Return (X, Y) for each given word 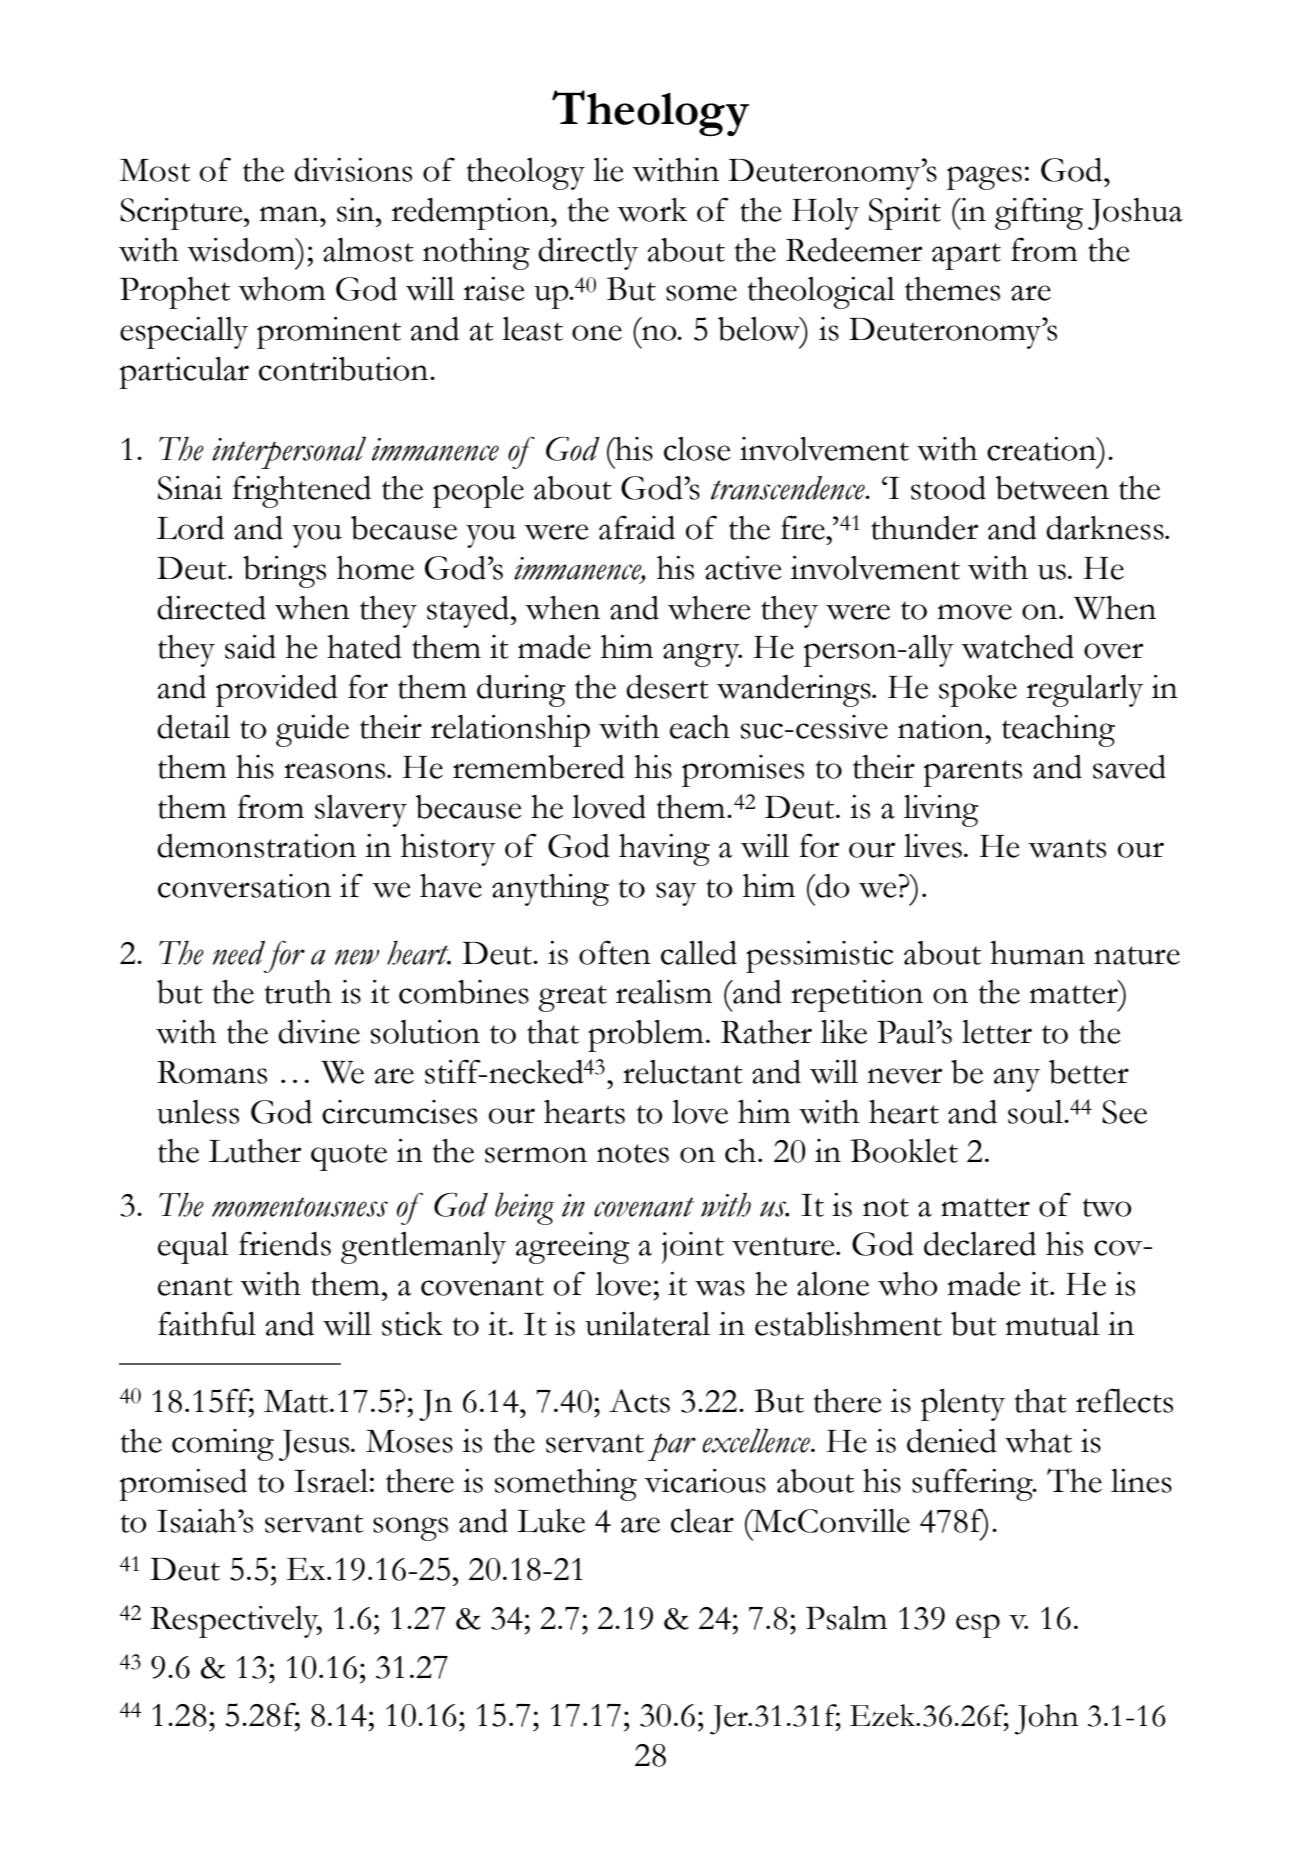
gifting (1039, 213)
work (652, 210)
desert (667, 687)
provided (277, 691)
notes (633, 1153)
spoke (978, 691)
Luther (255, 1151)
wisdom (242, 250)
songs (410, 1529)
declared (980, 1244)
